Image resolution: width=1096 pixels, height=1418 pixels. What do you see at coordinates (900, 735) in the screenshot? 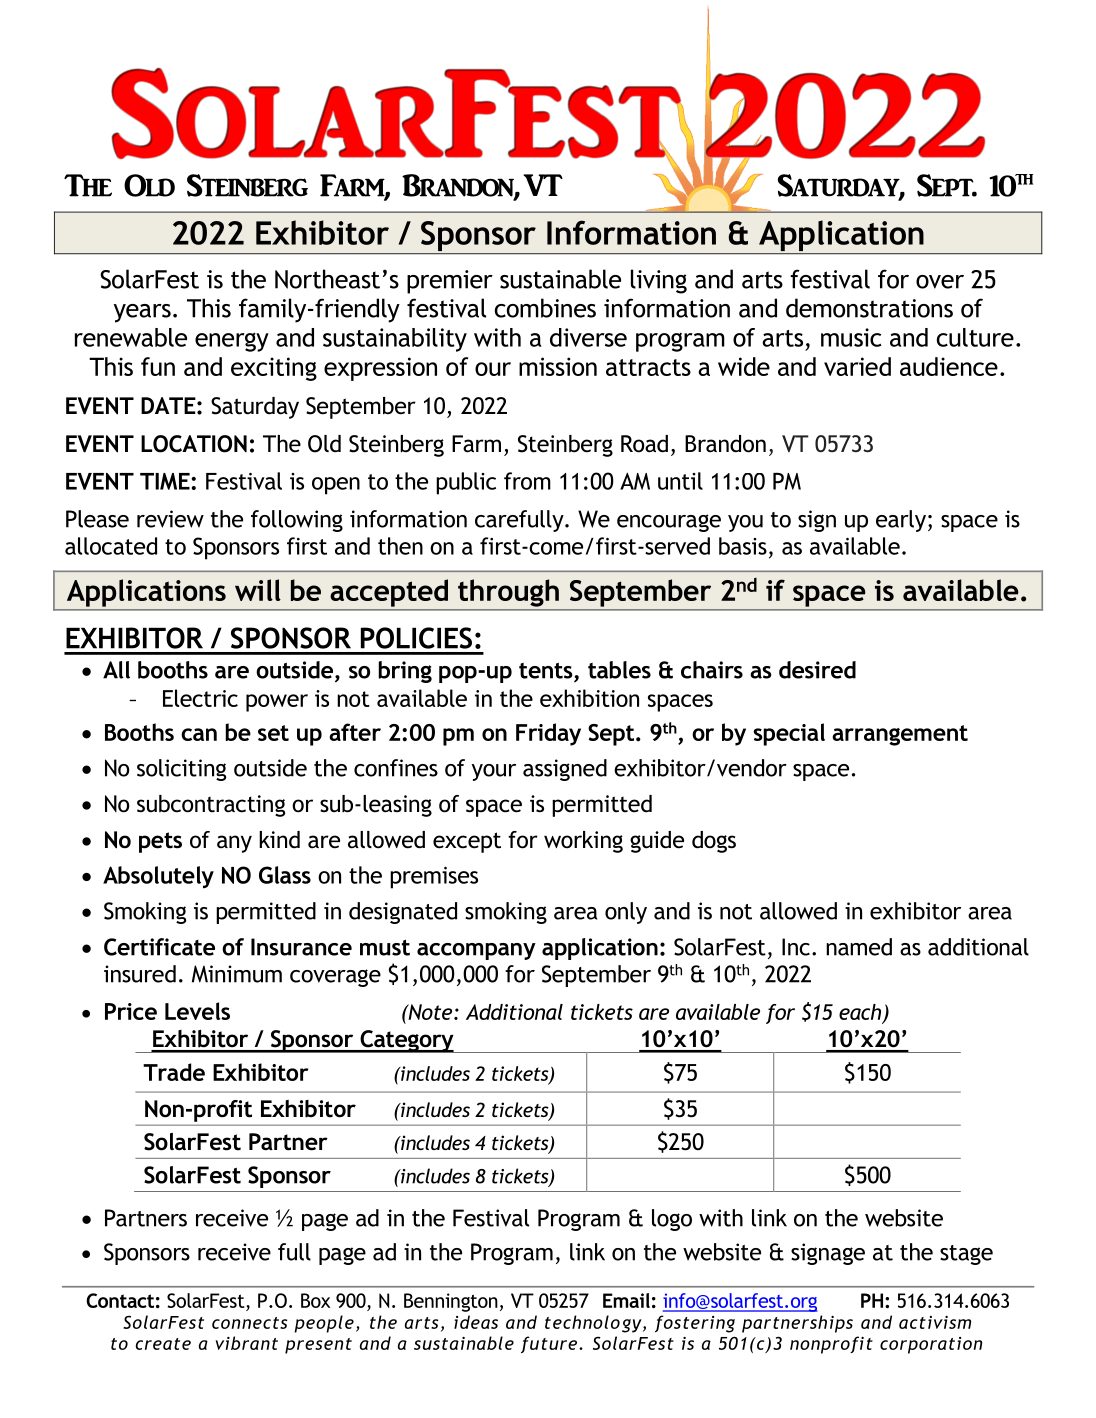
I see `arrangement` at bounding box center [900, 735].
